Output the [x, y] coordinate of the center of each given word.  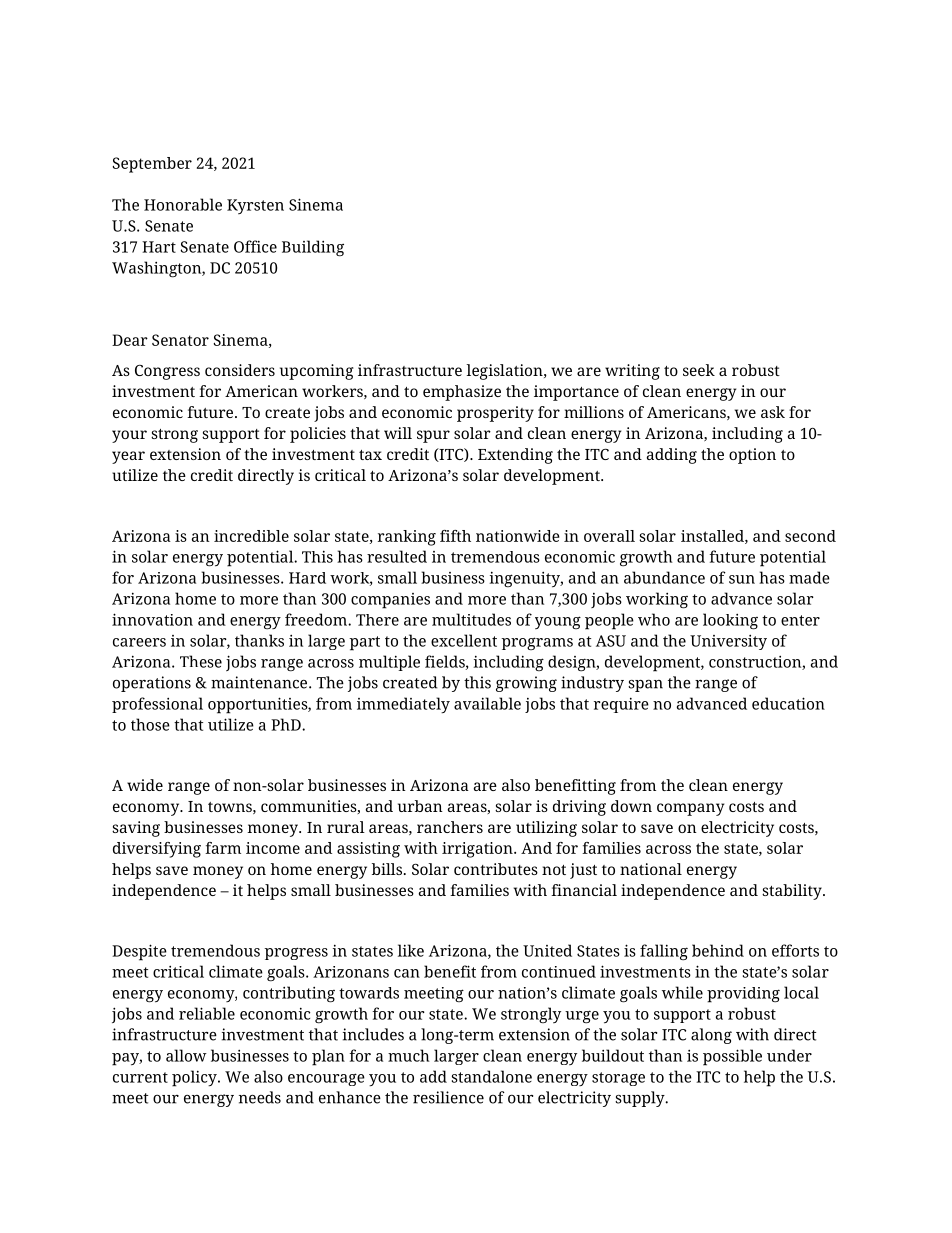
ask [773, 412]
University [728, 642]
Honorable [183, 204]
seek [699, 370]
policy [195, 1078]
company [690, 809]
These [201, 661]
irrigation [478, 850]
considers [240, 370]
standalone [492, 1076]
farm [223, 848]
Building [313, 248]
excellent [464, 640]
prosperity [495, 414]
